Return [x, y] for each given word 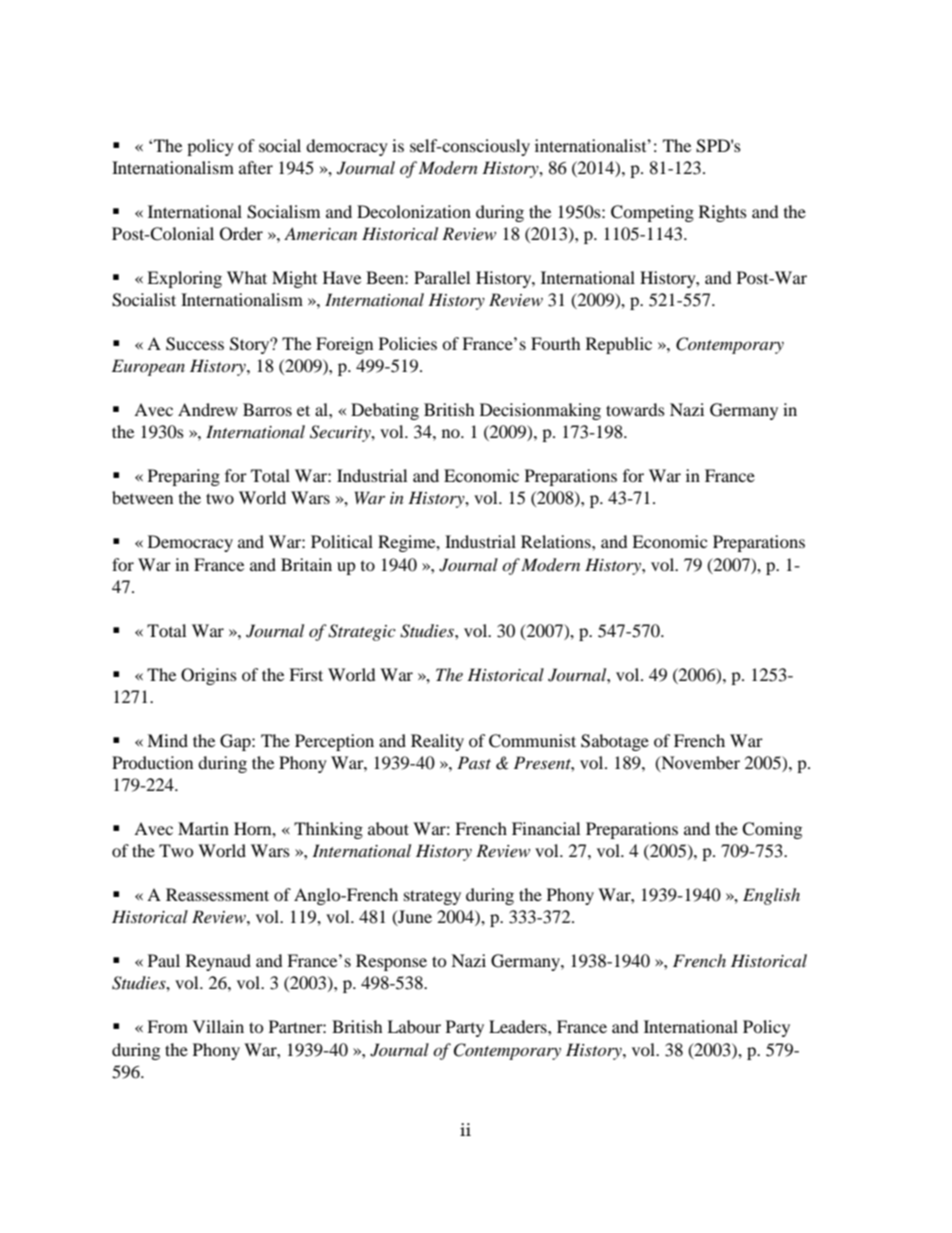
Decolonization [414, 211]
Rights [723, 213]
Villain [218, 1026]
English [771, 896]
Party [465, 1028]
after [256, 167]
